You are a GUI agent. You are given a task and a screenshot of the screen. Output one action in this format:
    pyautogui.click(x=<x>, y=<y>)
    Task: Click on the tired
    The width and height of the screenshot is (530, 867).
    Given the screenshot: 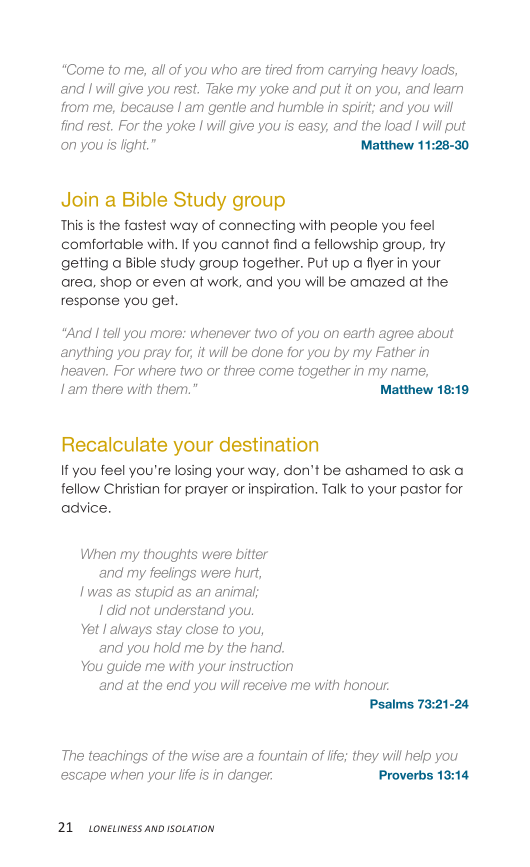 What is the action you would take?
    pyautogui.click(x=279, y=69)
